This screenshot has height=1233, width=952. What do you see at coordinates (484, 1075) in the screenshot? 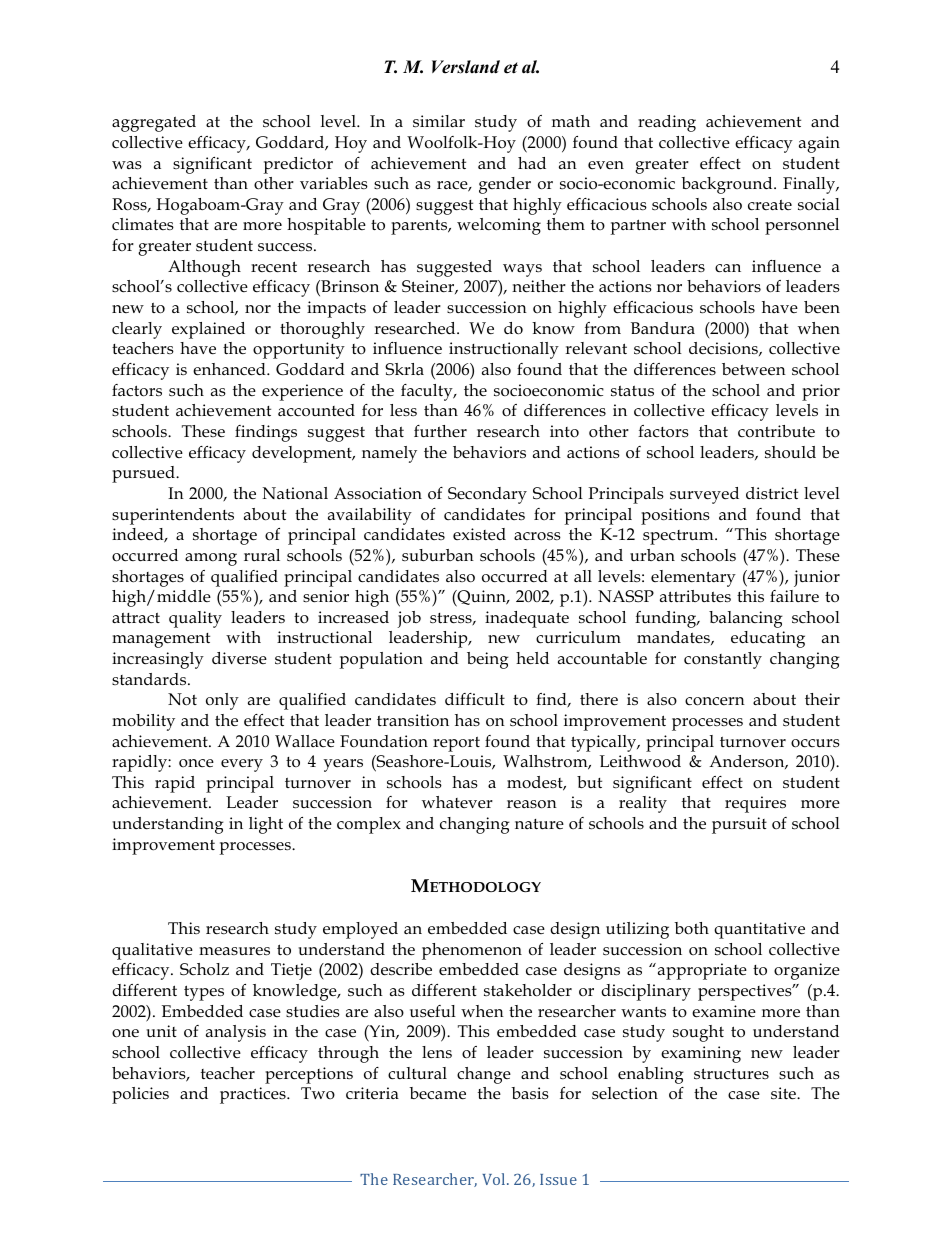
I see `change` at bounding box center [484, 1075].
